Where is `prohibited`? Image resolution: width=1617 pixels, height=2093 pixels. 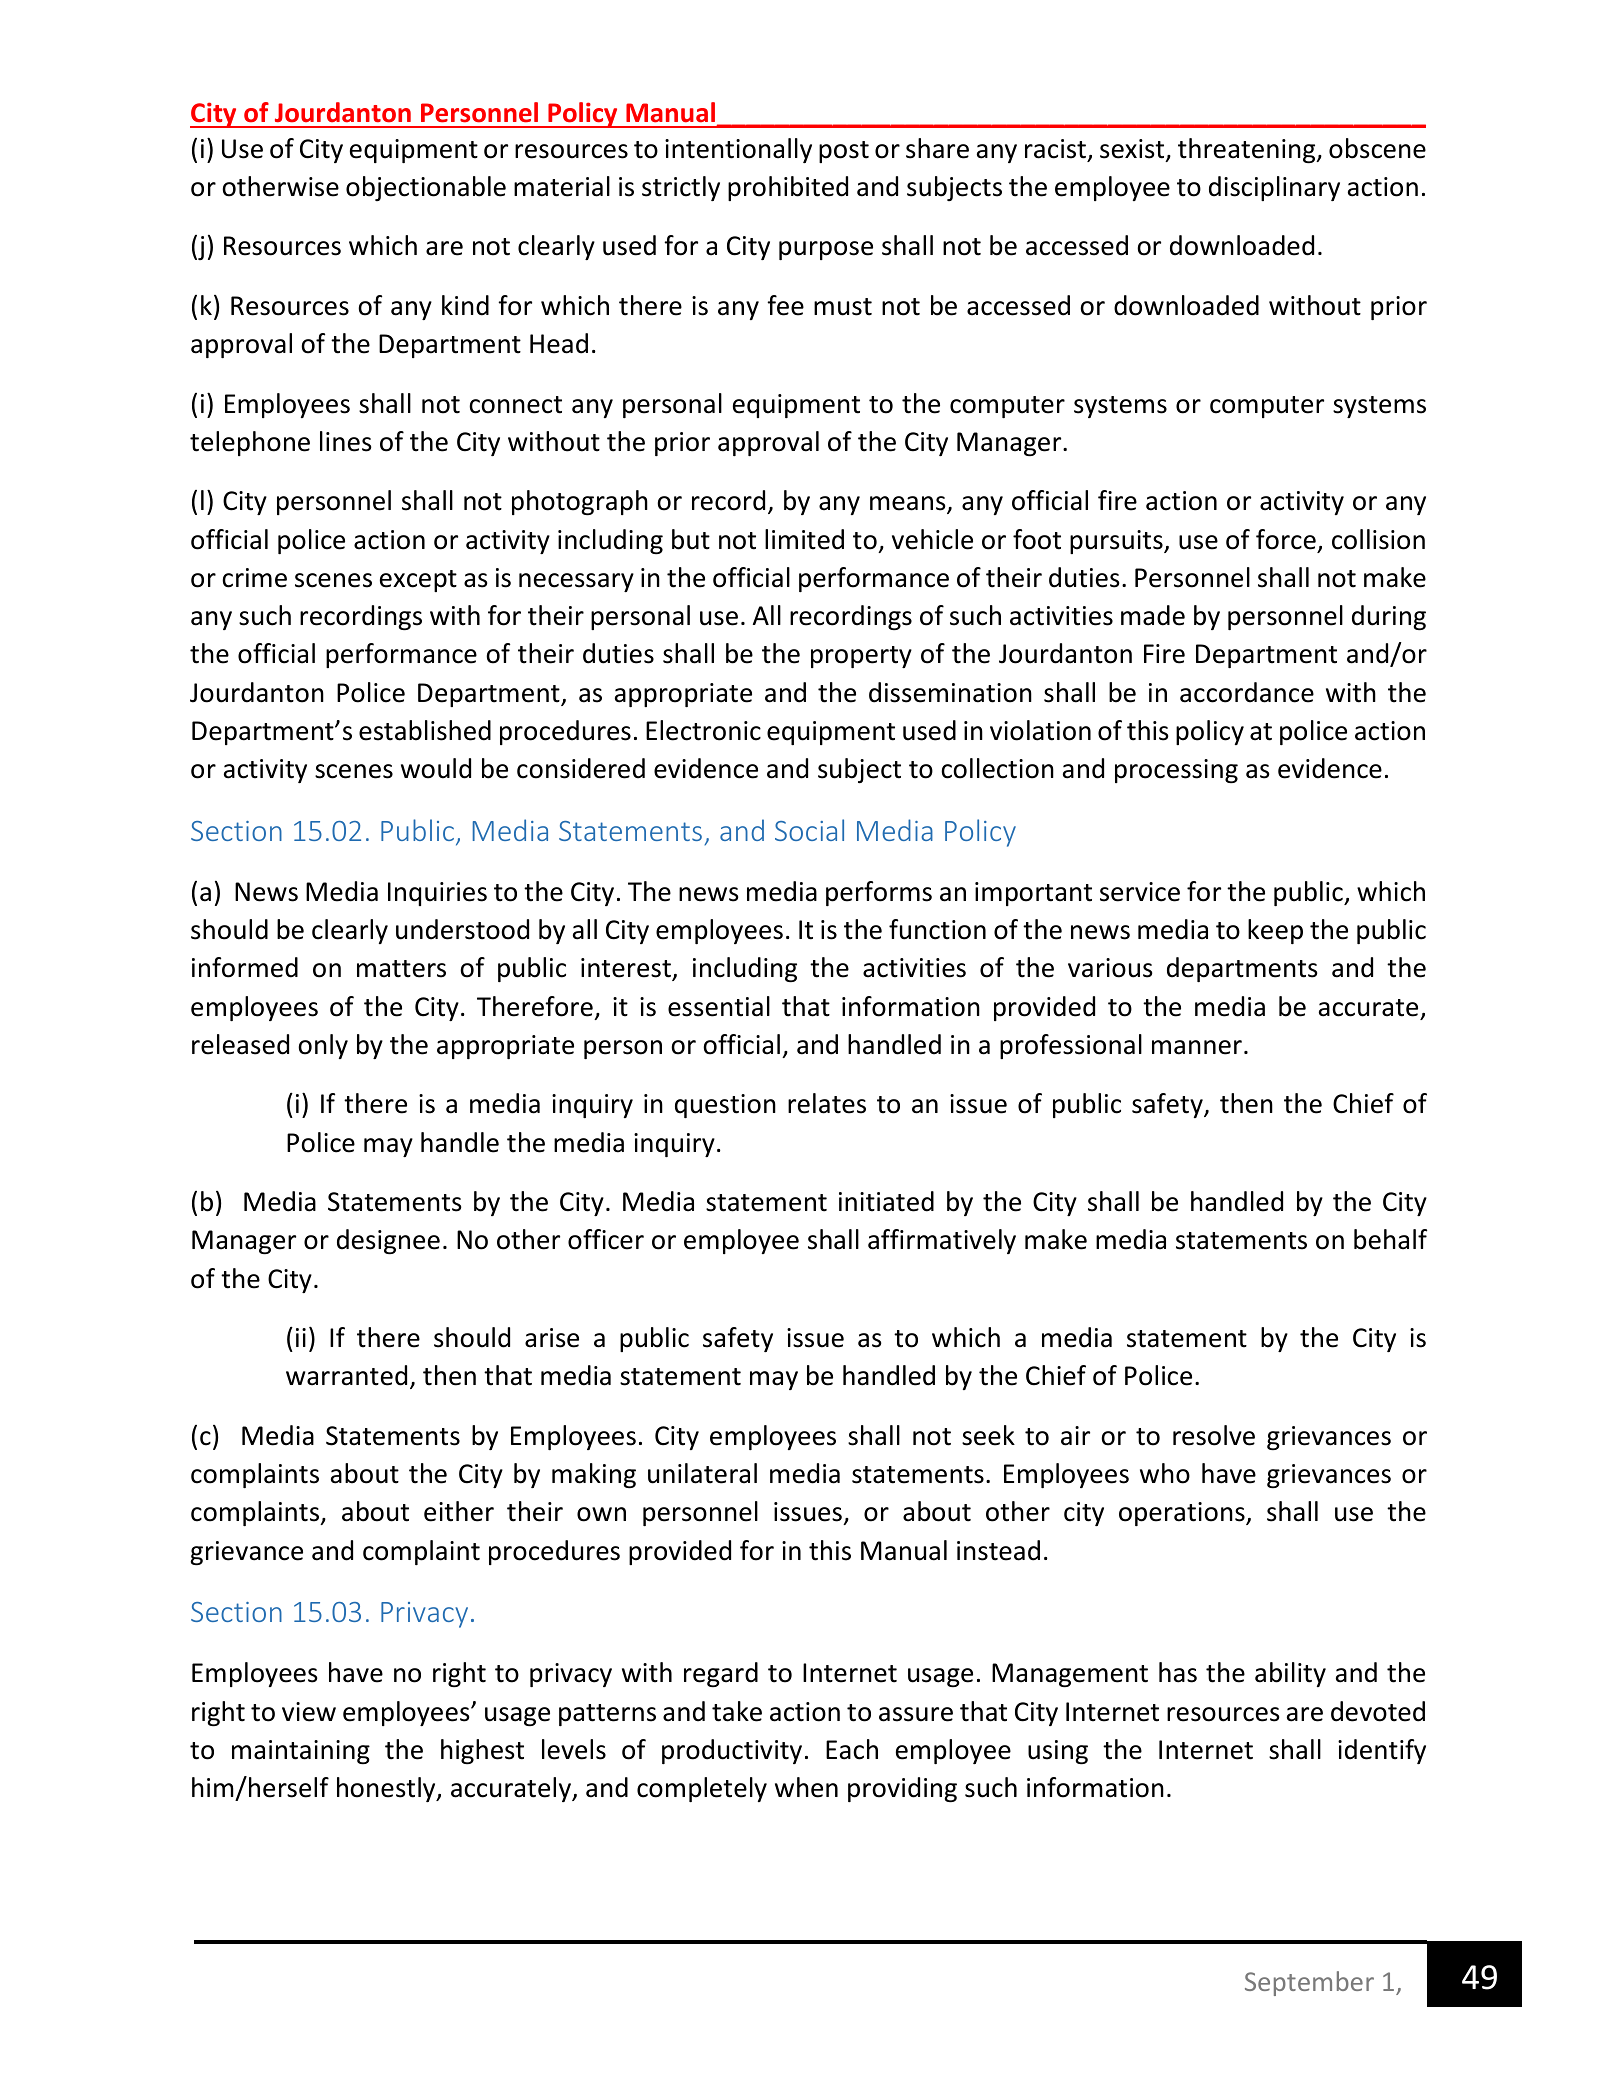
prohibited is located at coordinates (788, 188).
